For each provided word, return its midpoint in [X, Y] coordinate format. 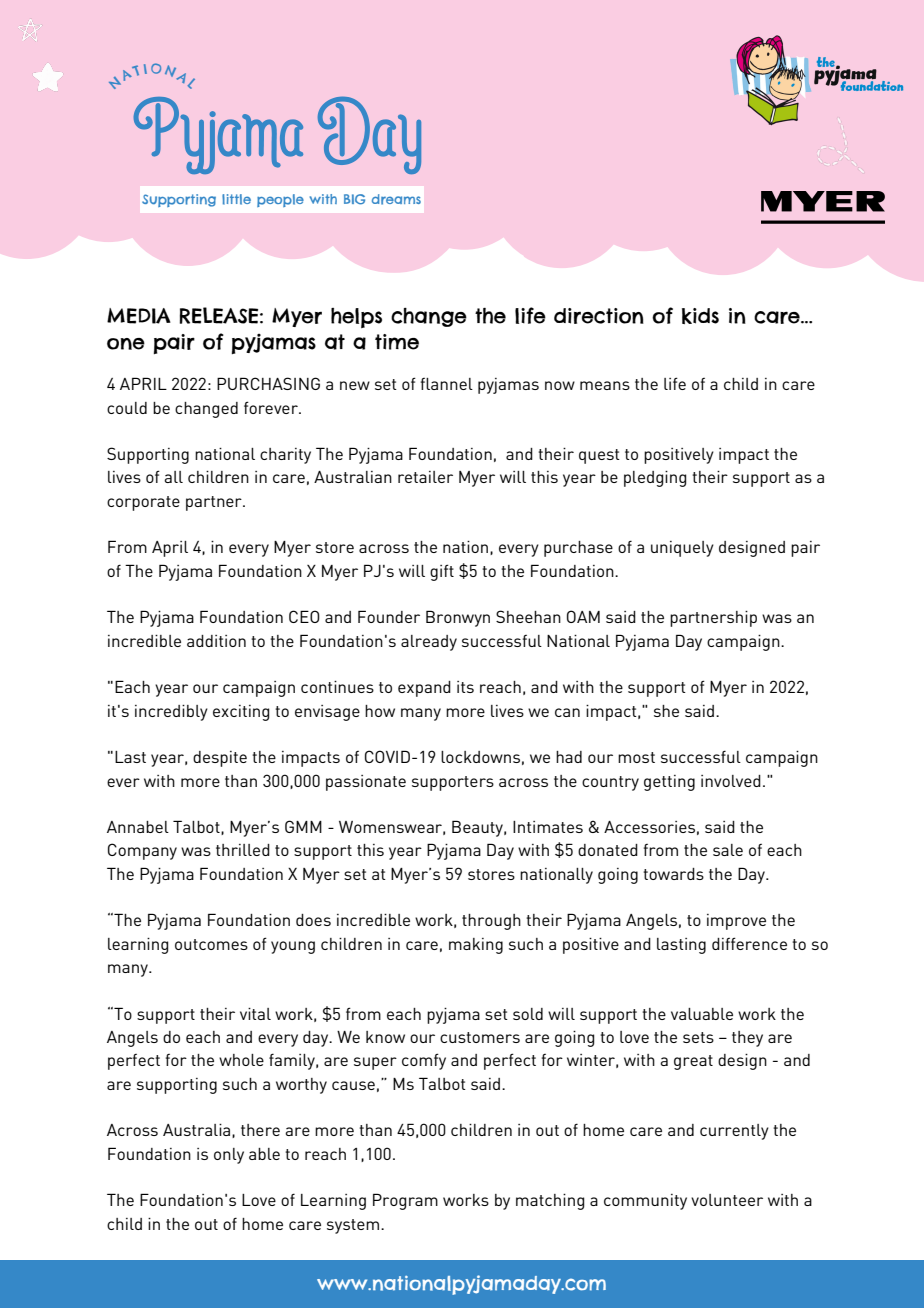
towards [673, 874]
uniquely [682, 549]
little [236, 199]
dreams [396, 199]
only [229, 1156]
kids [700, 316]
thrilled [243, 850]
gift [442, 572]
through [491, 922]
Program [405, 1201]
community [645, 1202]
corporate [143, 503]
